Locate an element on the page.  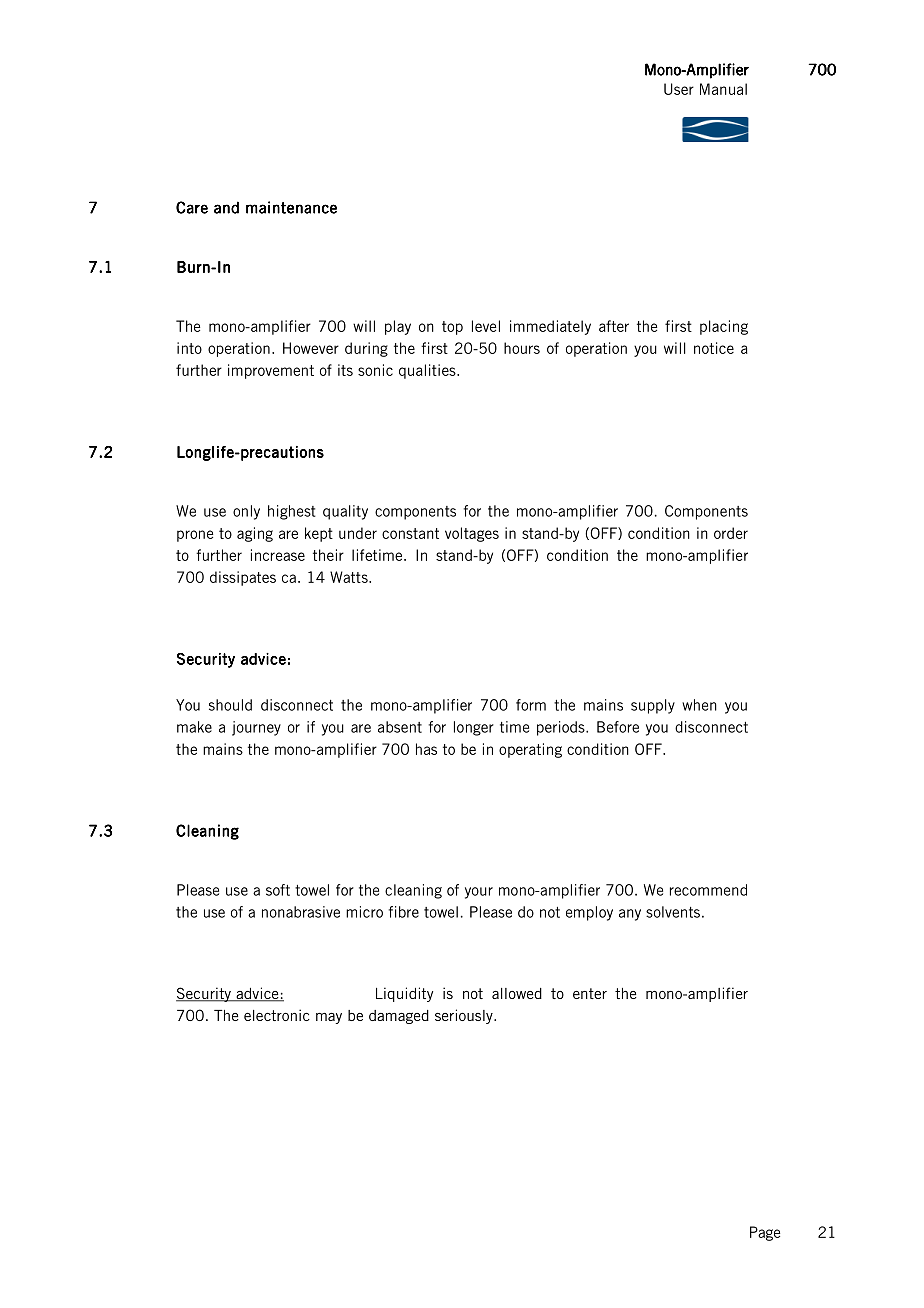
However is located at coordinates (311, 348).
